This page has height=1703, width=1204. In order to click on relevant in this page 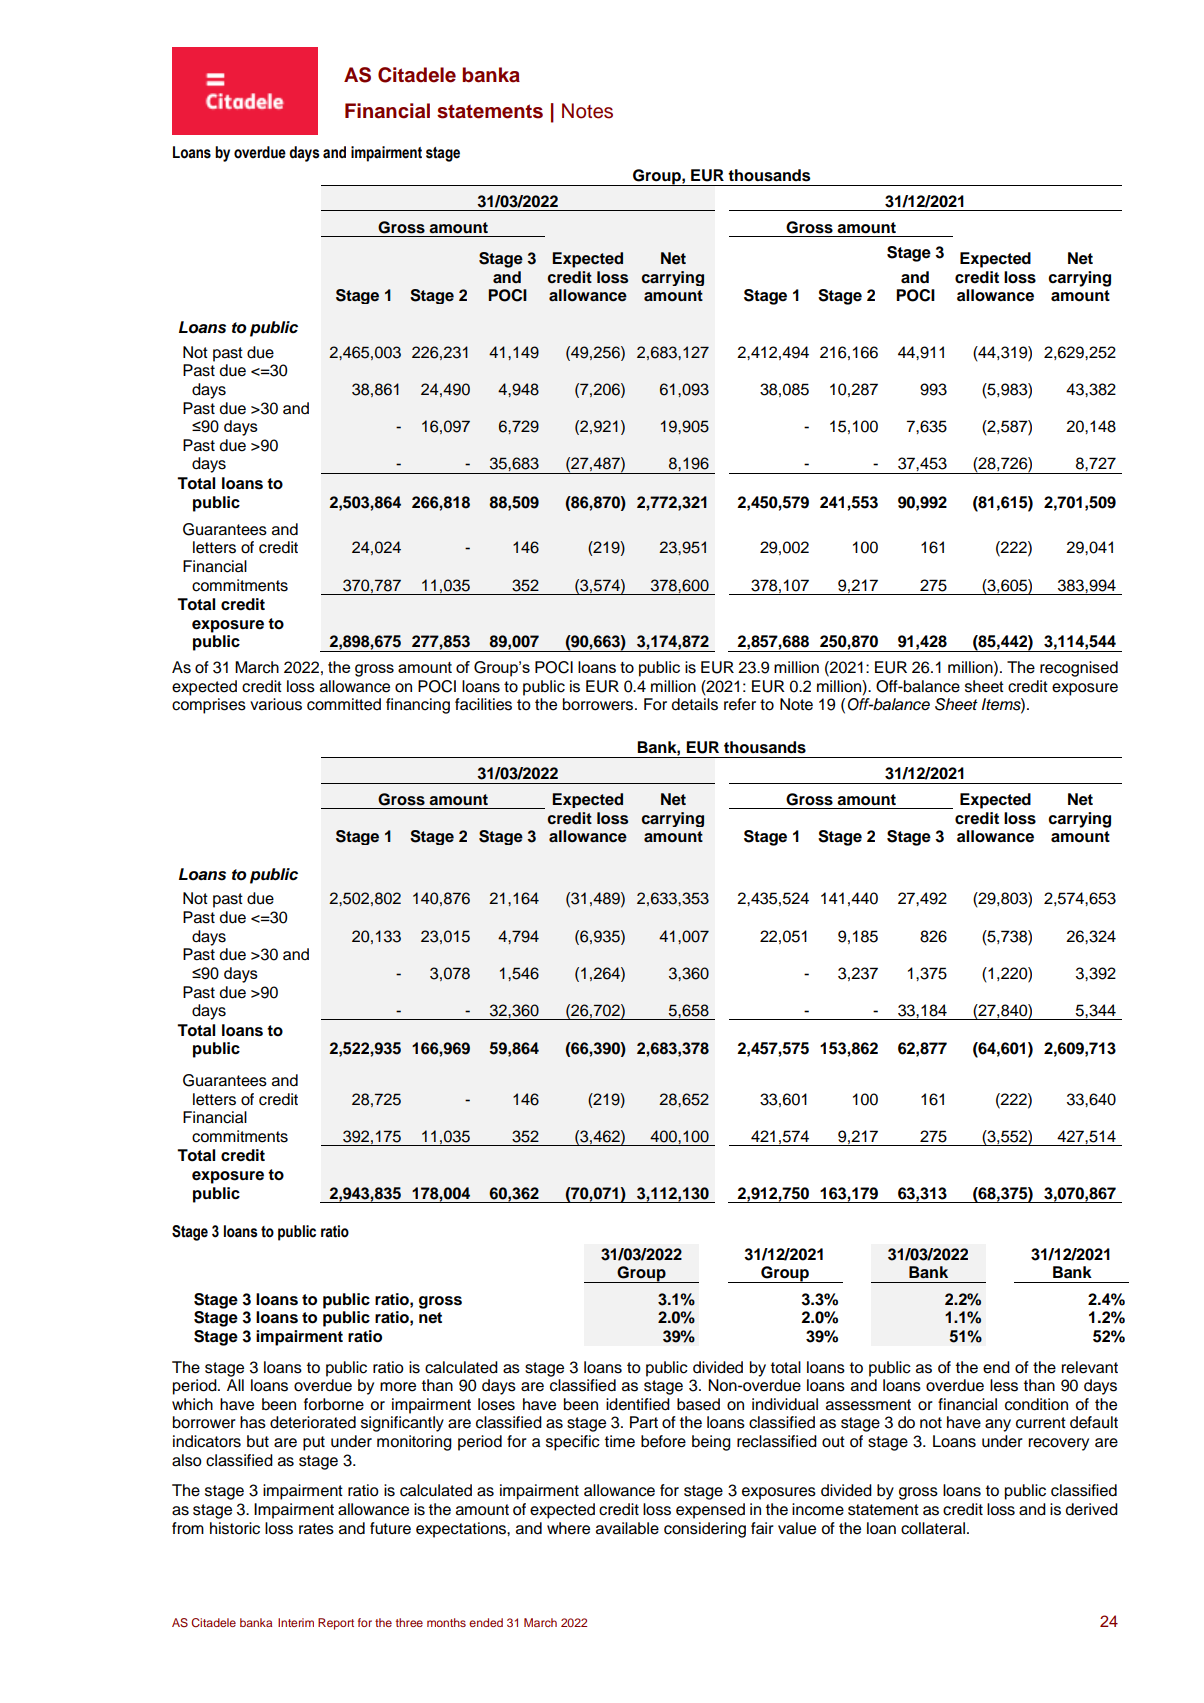, I will do `click(1089, 1367)`.
